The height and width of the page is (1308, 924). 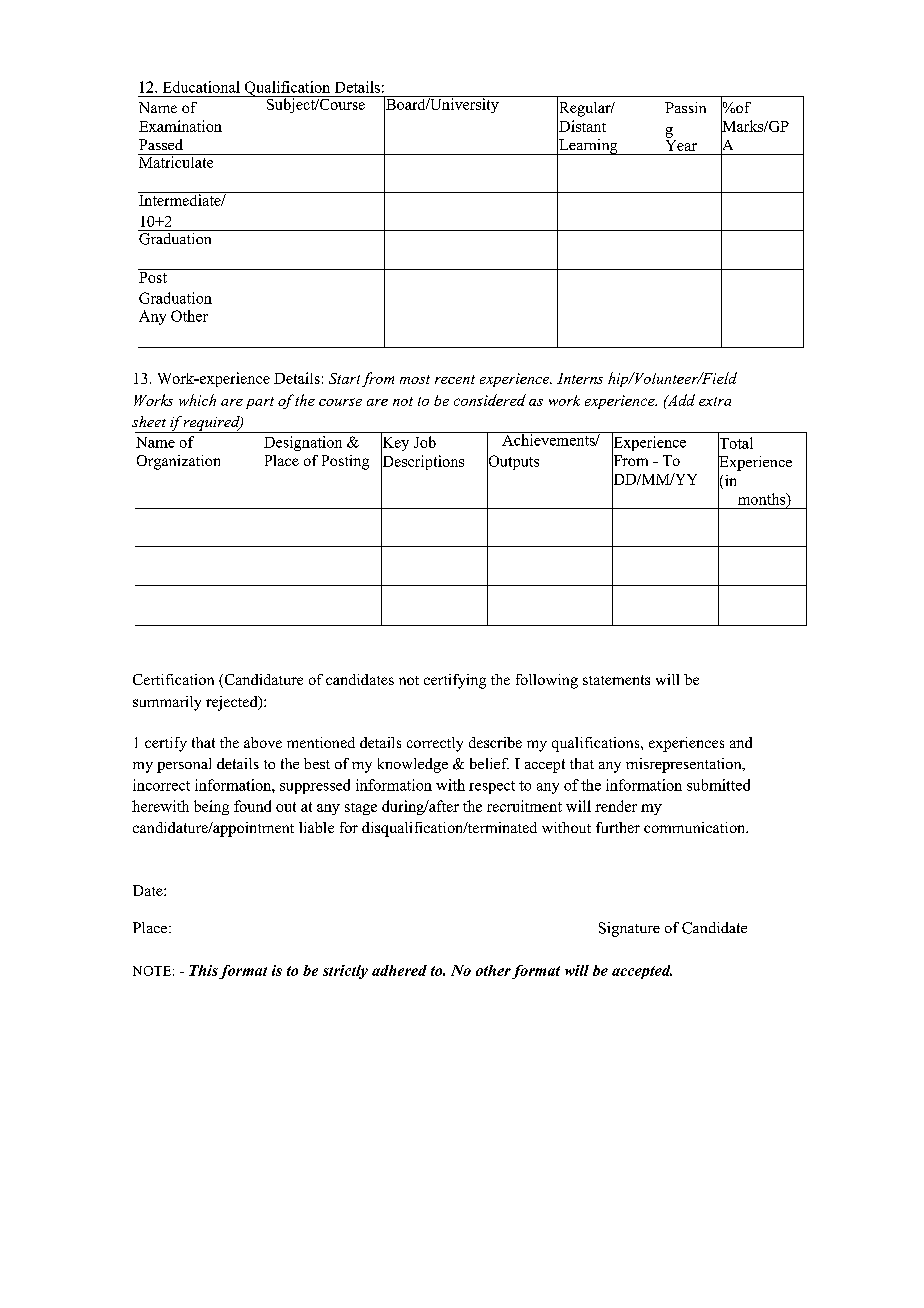 What do you see at coordinates (201, 87) in the page?
I see `Educational` at bounding box center [201, 87].
